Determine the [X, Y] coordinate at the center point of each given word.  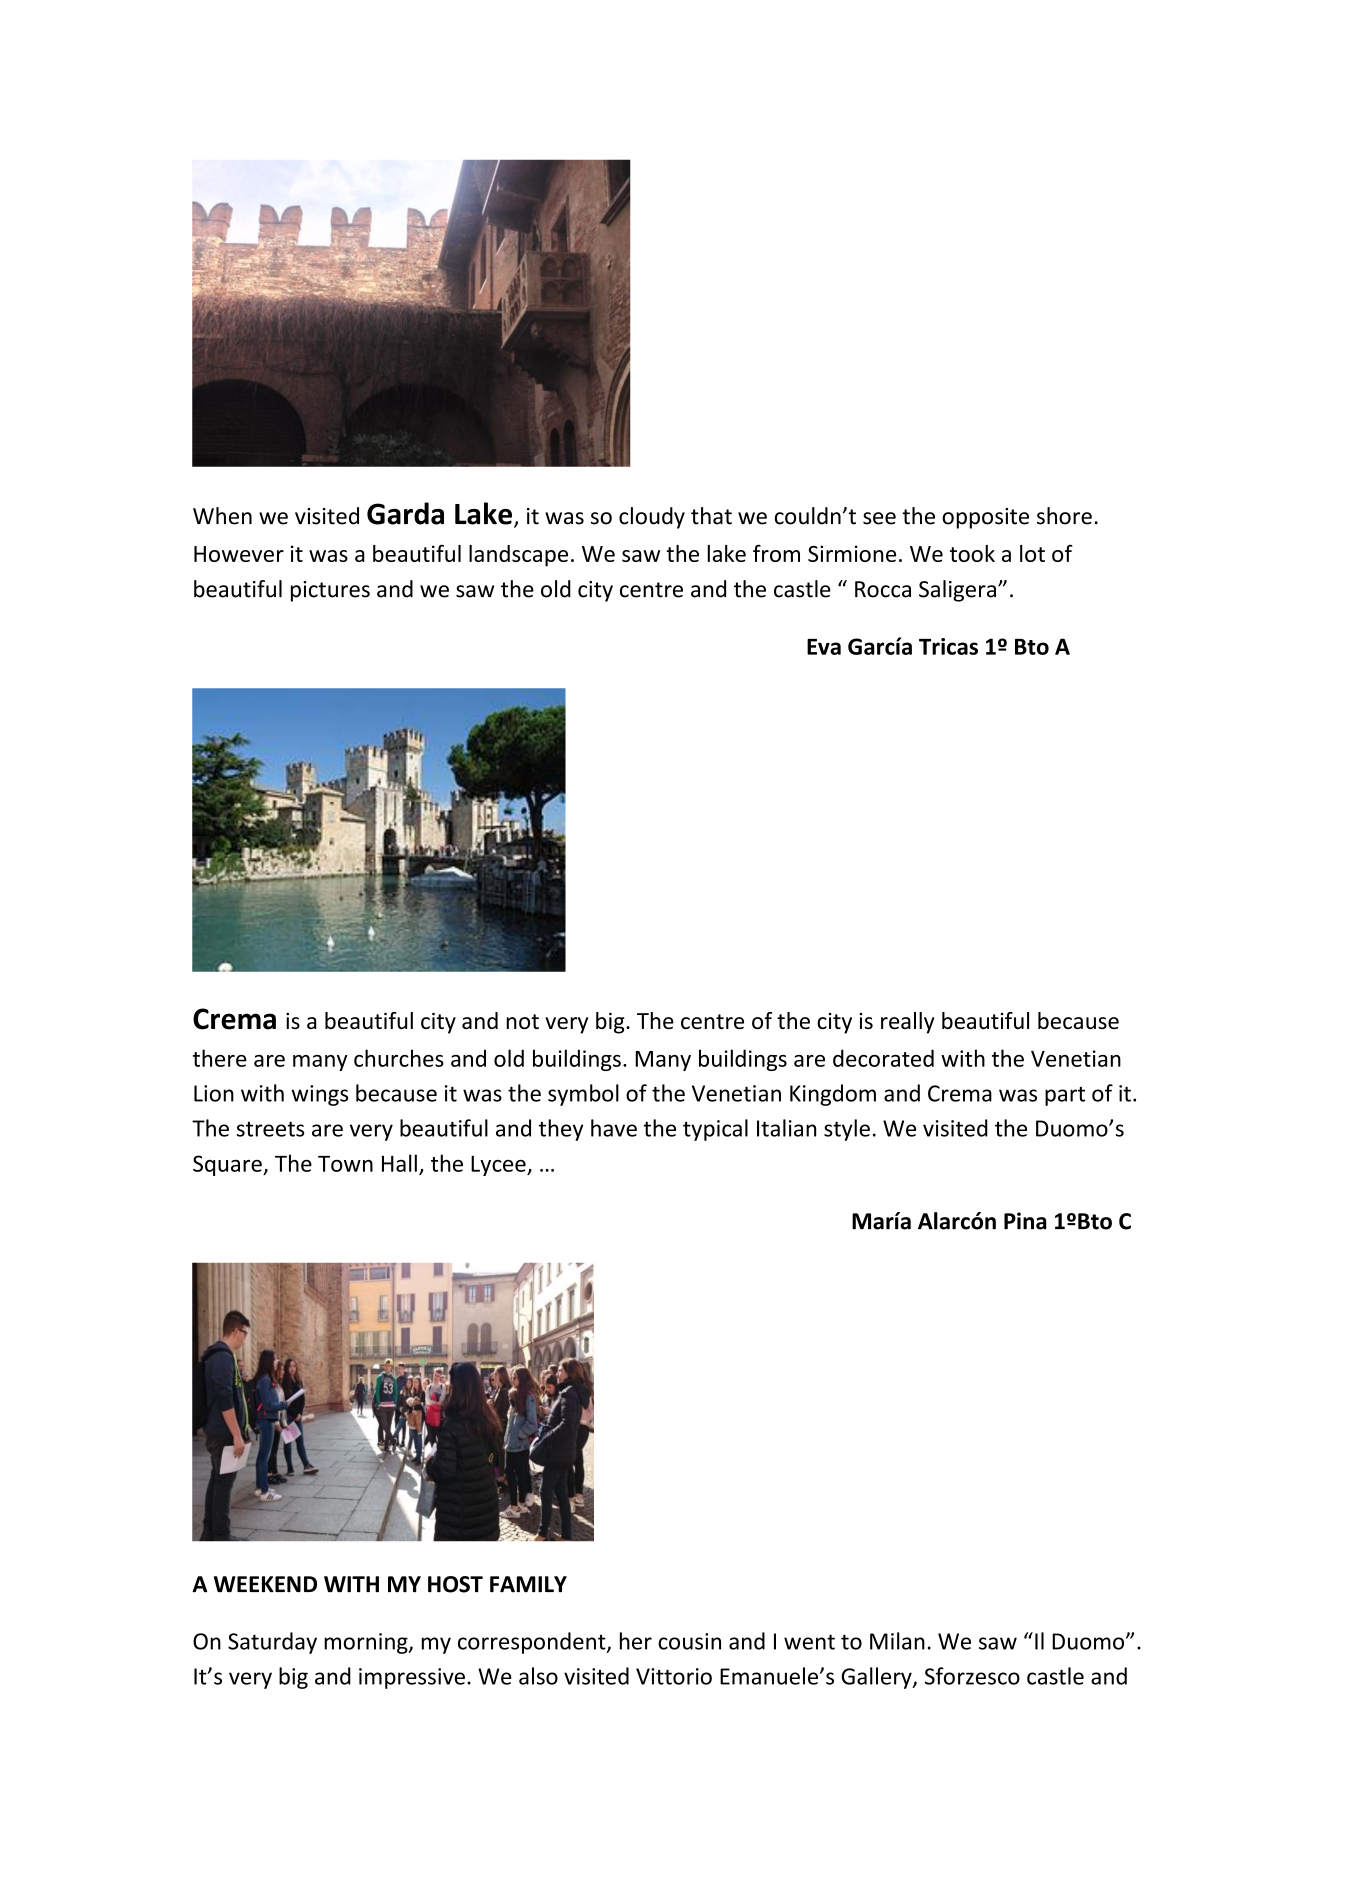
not [522, 1021]
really [908, 1023]
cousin [689, 1641]
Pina [1025, 1221]
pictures [330, 591]
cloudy [652, 518]
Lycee [499, 1166]
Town [345, 1164]
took [972, 553]
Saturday [272, 1643]
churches [399, 1058]
